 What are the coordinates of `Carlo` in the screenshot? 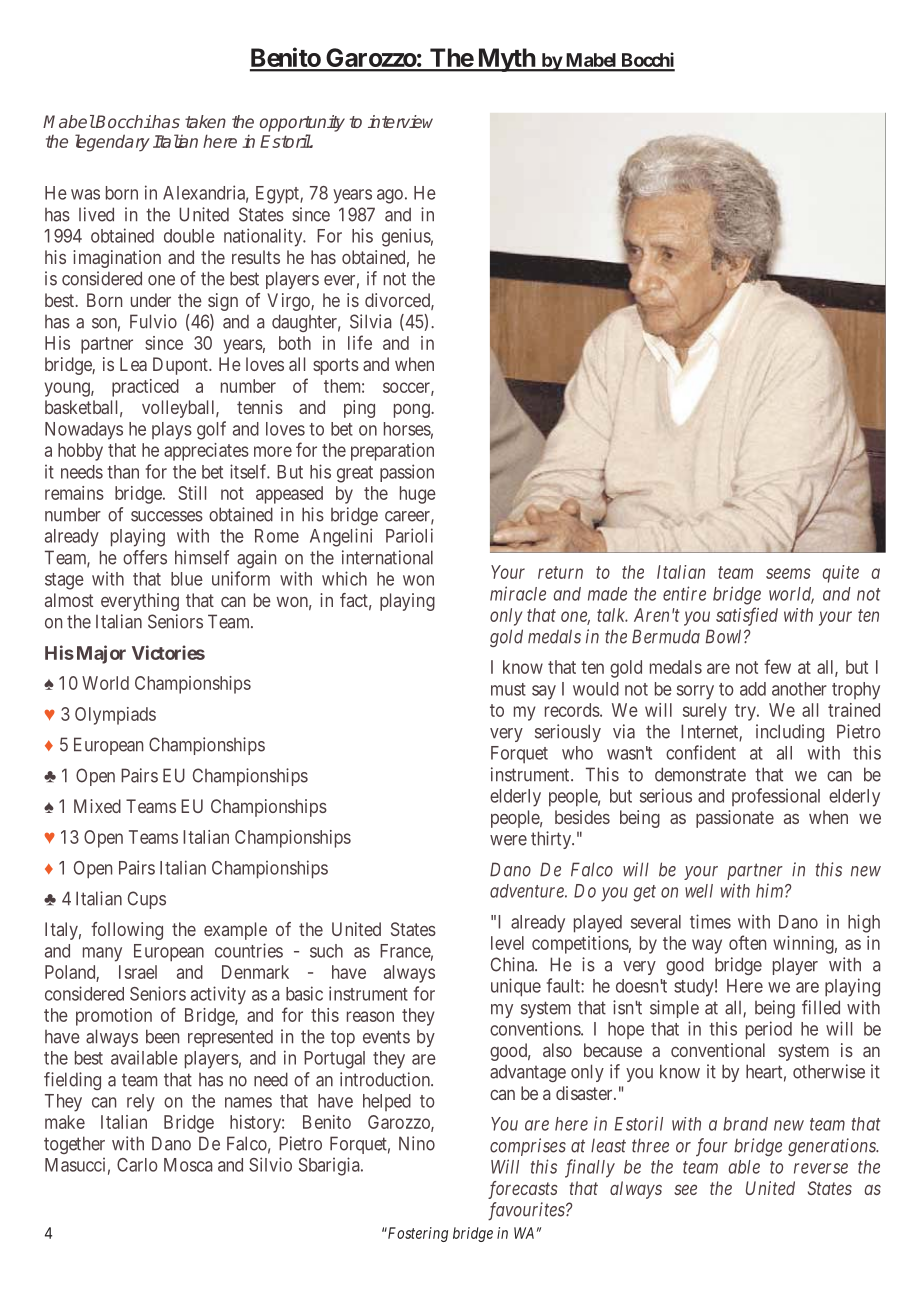 It's located at (137, 1165).
